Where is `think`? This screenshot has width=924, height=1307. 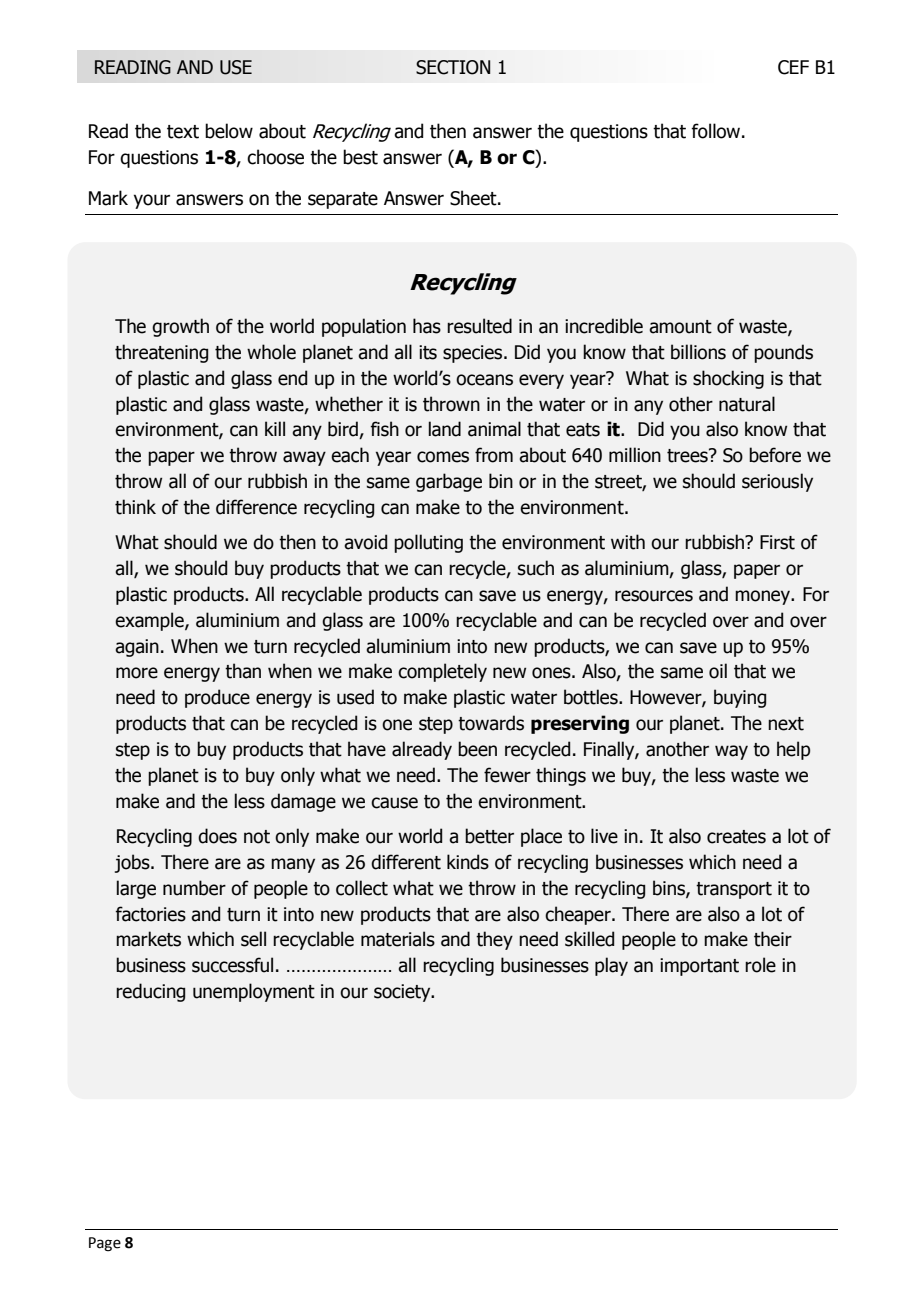 think is located at coordinates (135, 507).
